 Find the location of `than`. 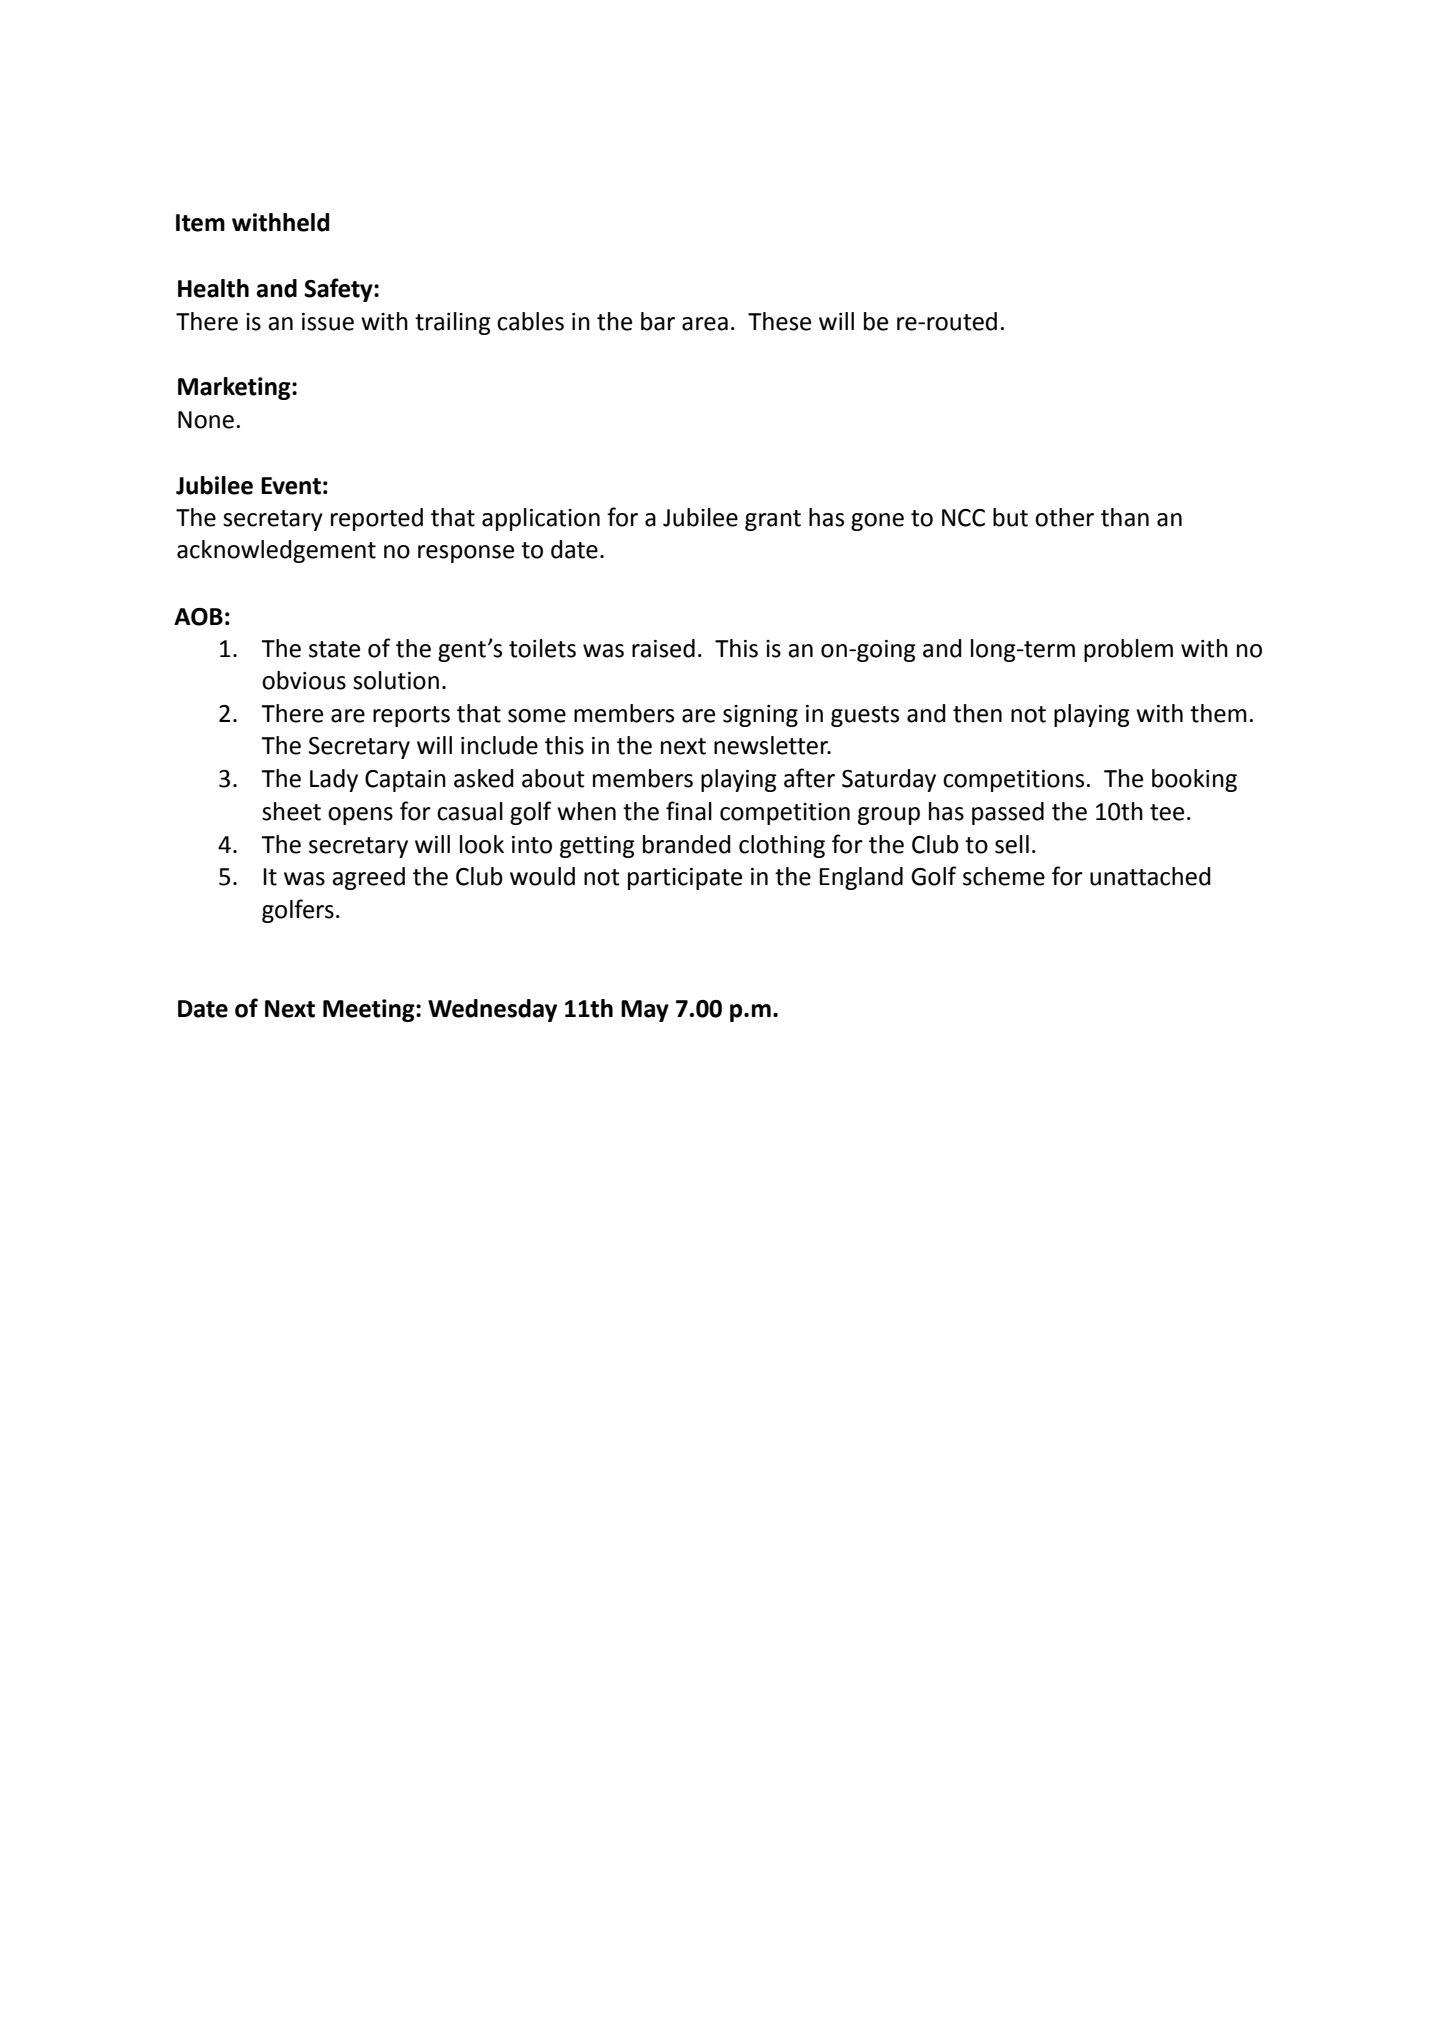

than is located at coordinates (1125, 517).
